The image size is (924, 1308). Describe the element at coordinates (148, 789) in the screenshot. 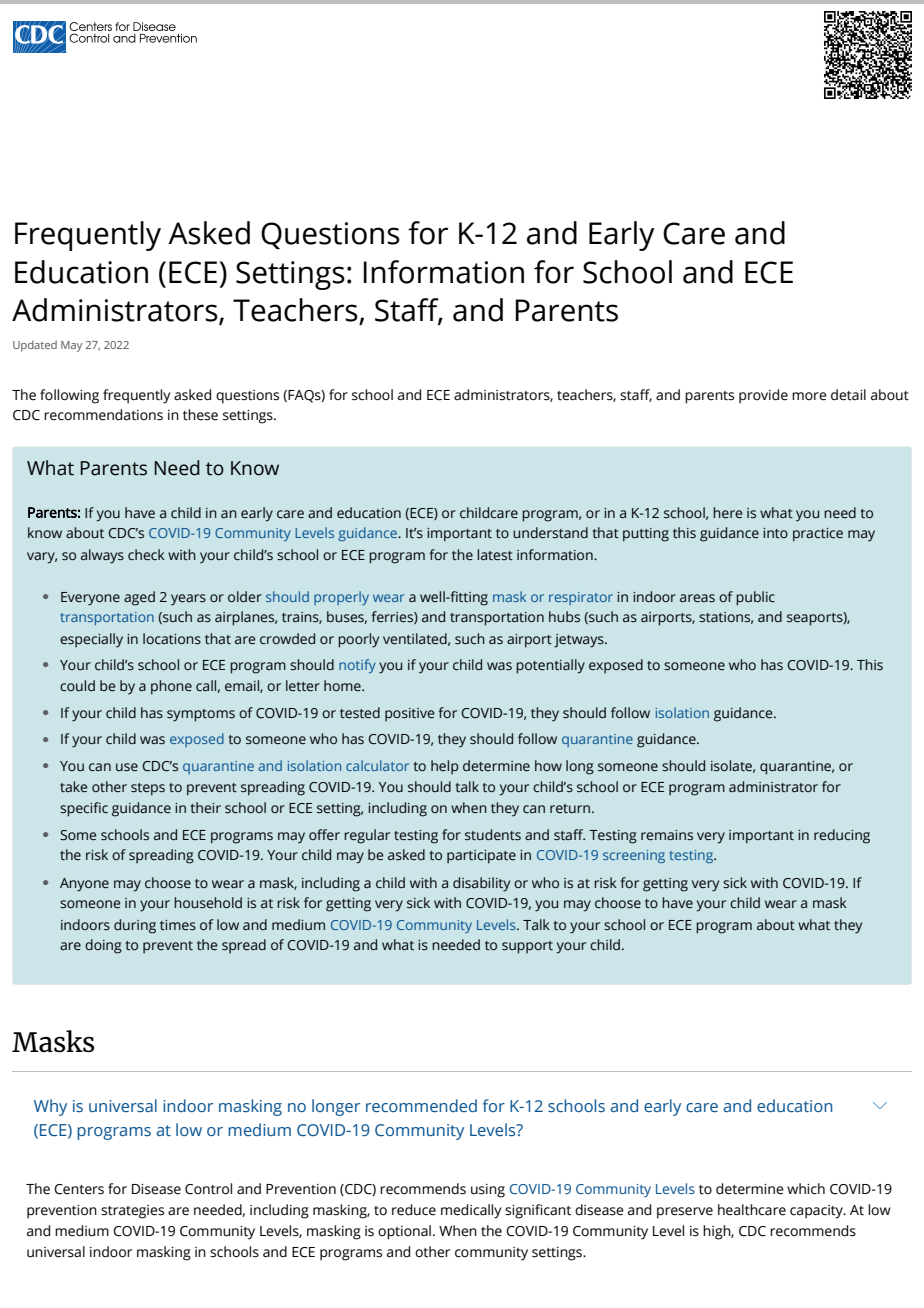

I see `steps` at that location.
